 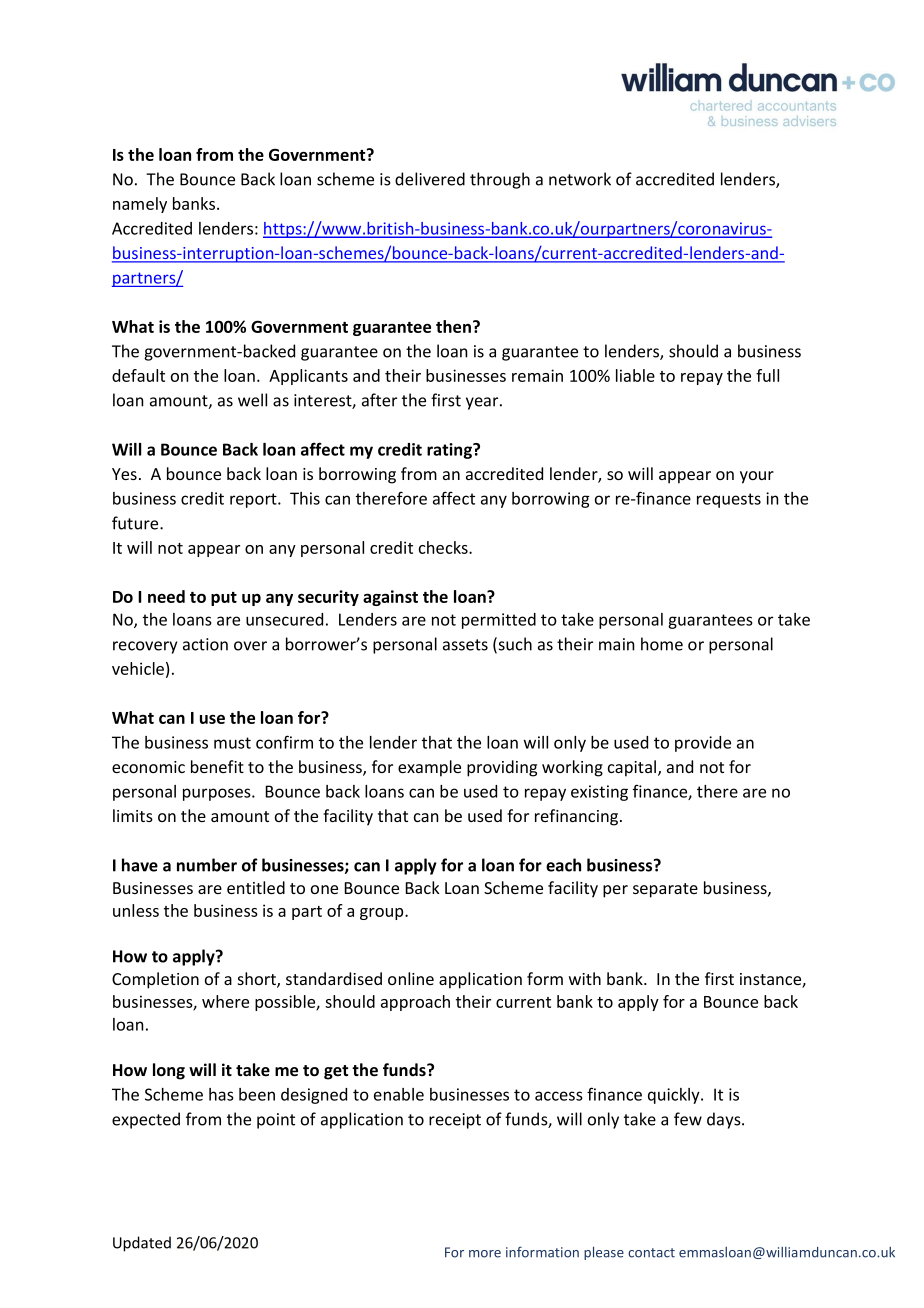 What do you see at coordinates (729, 500) in the page?
I see `requests` at bounding box center [729, 500].
